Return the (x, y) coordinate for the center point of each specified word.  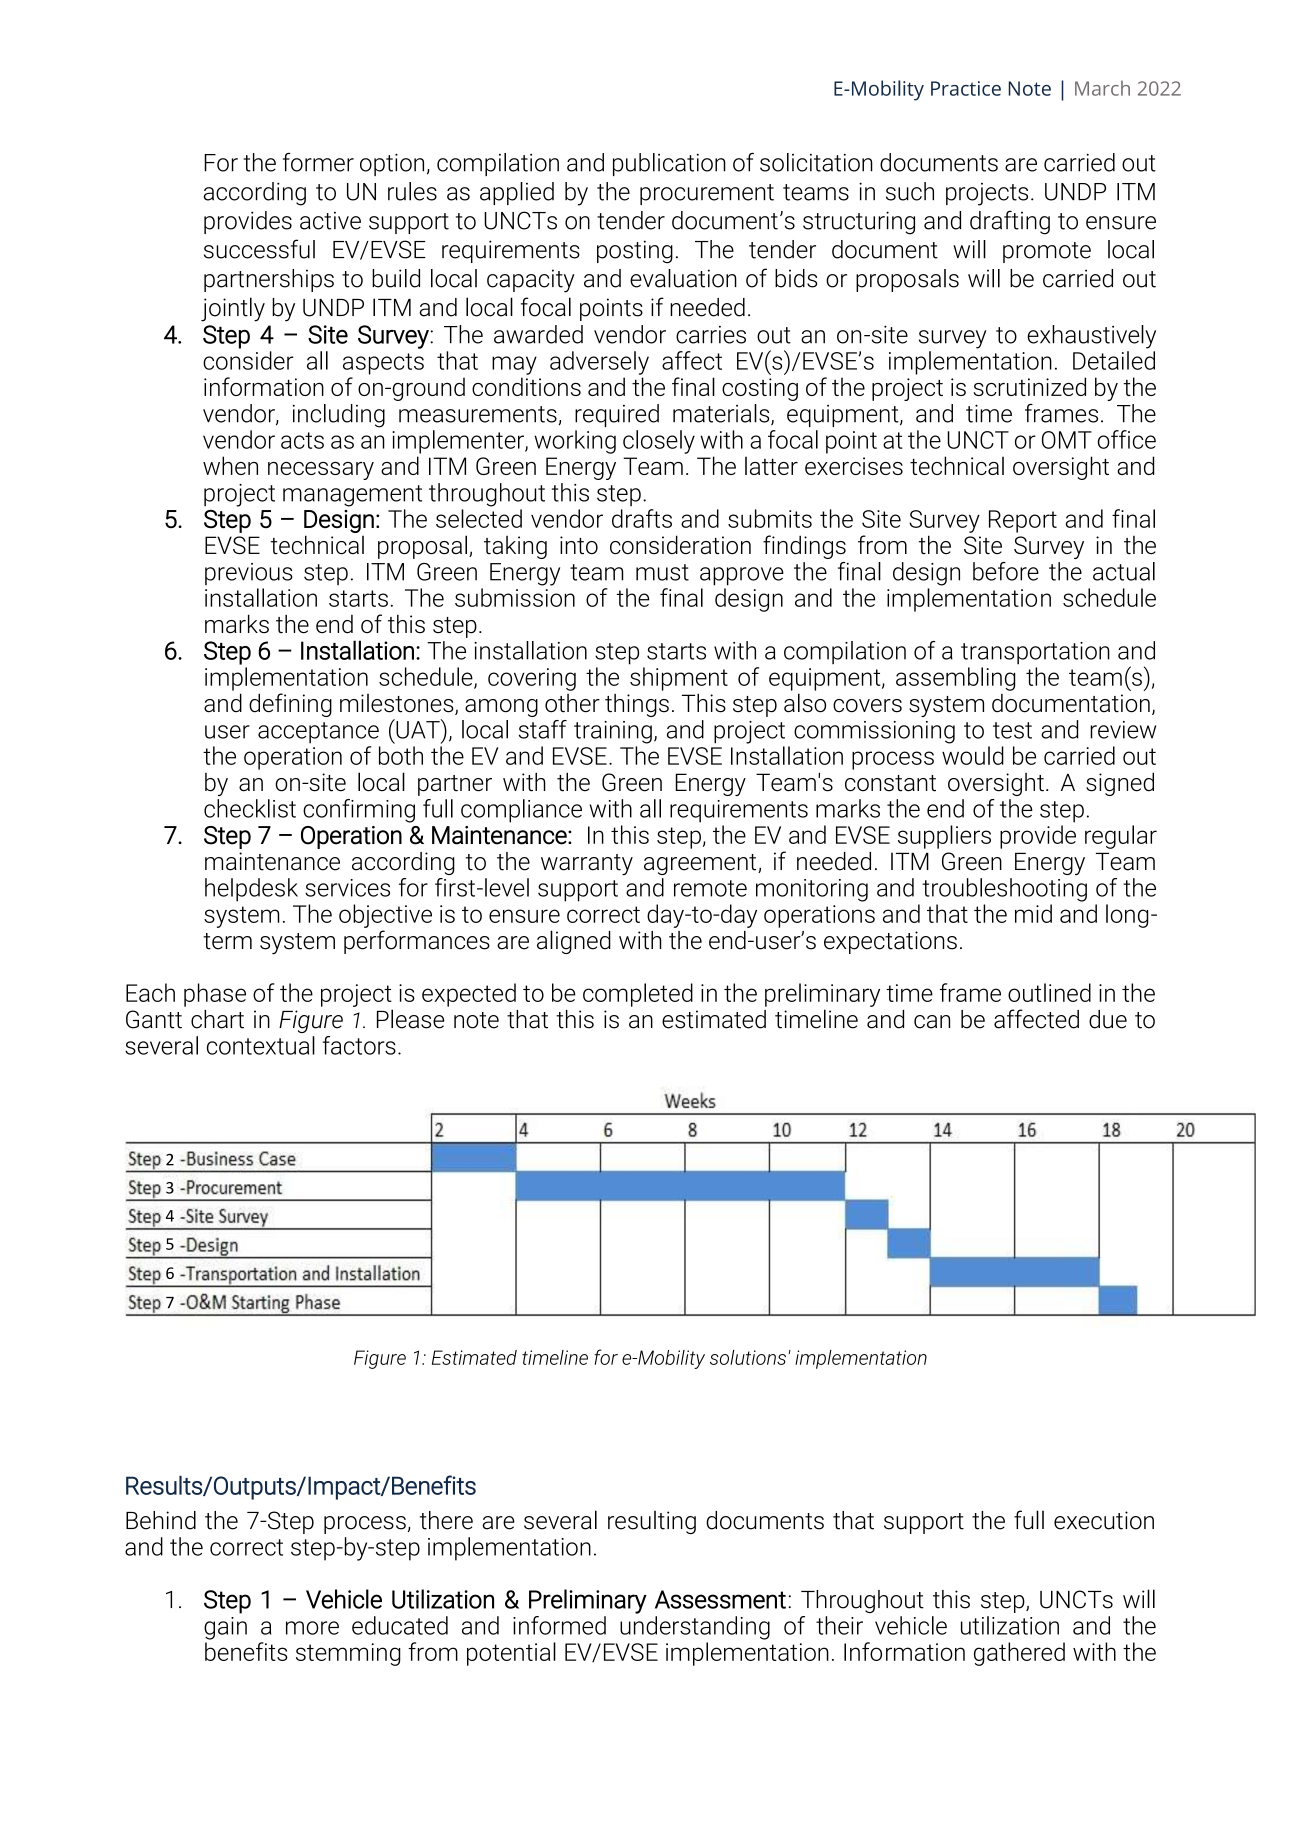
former (318, 162)
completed (638, 995)
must (662, 572)
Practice (966, 88)
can (932, 1022)
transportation (1035, 653)
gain (225, 1628)
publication (669, 164)
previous (249, 574)
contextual (261, 1045)
